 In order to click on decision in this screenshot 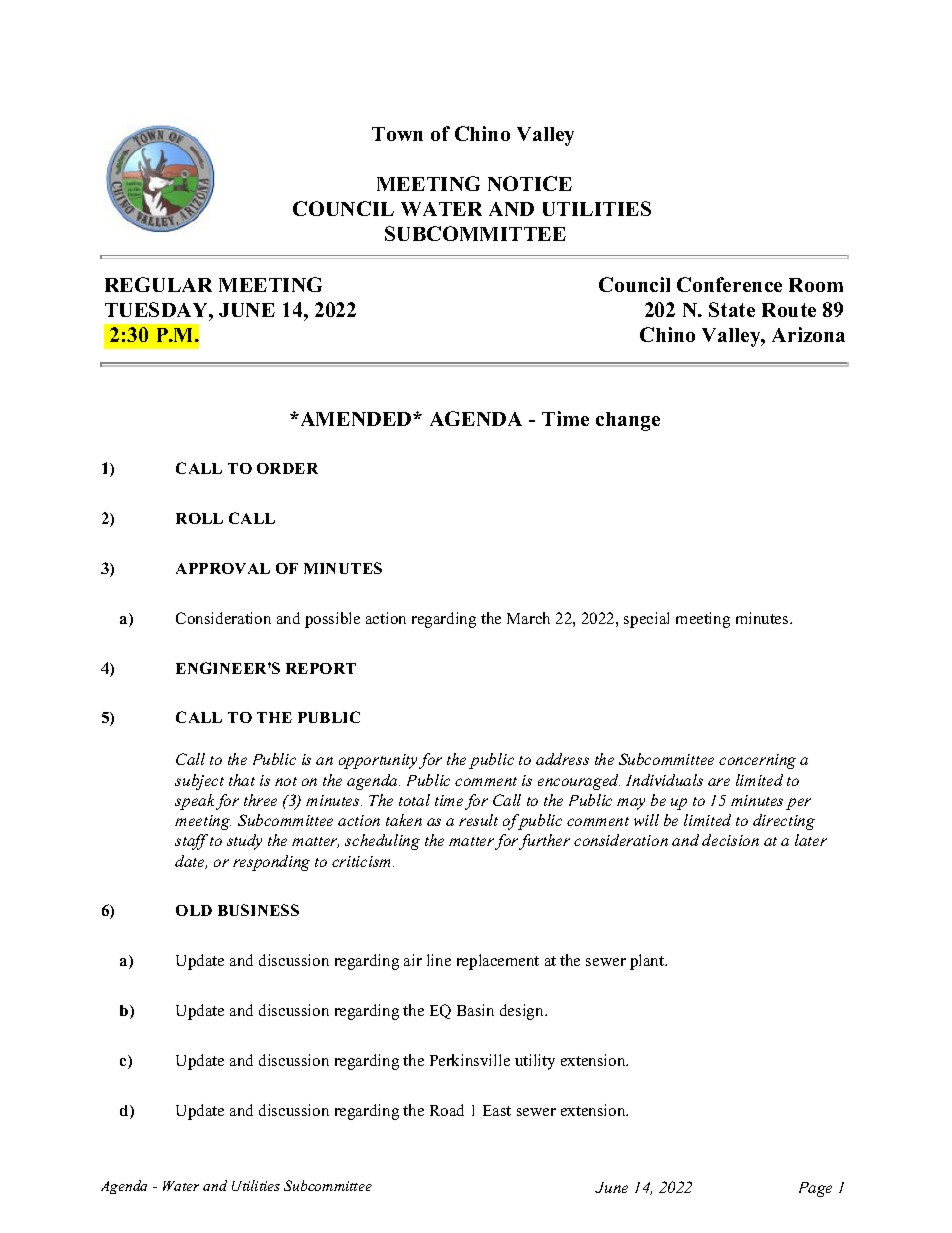, I will do `click(730, 840)`.
